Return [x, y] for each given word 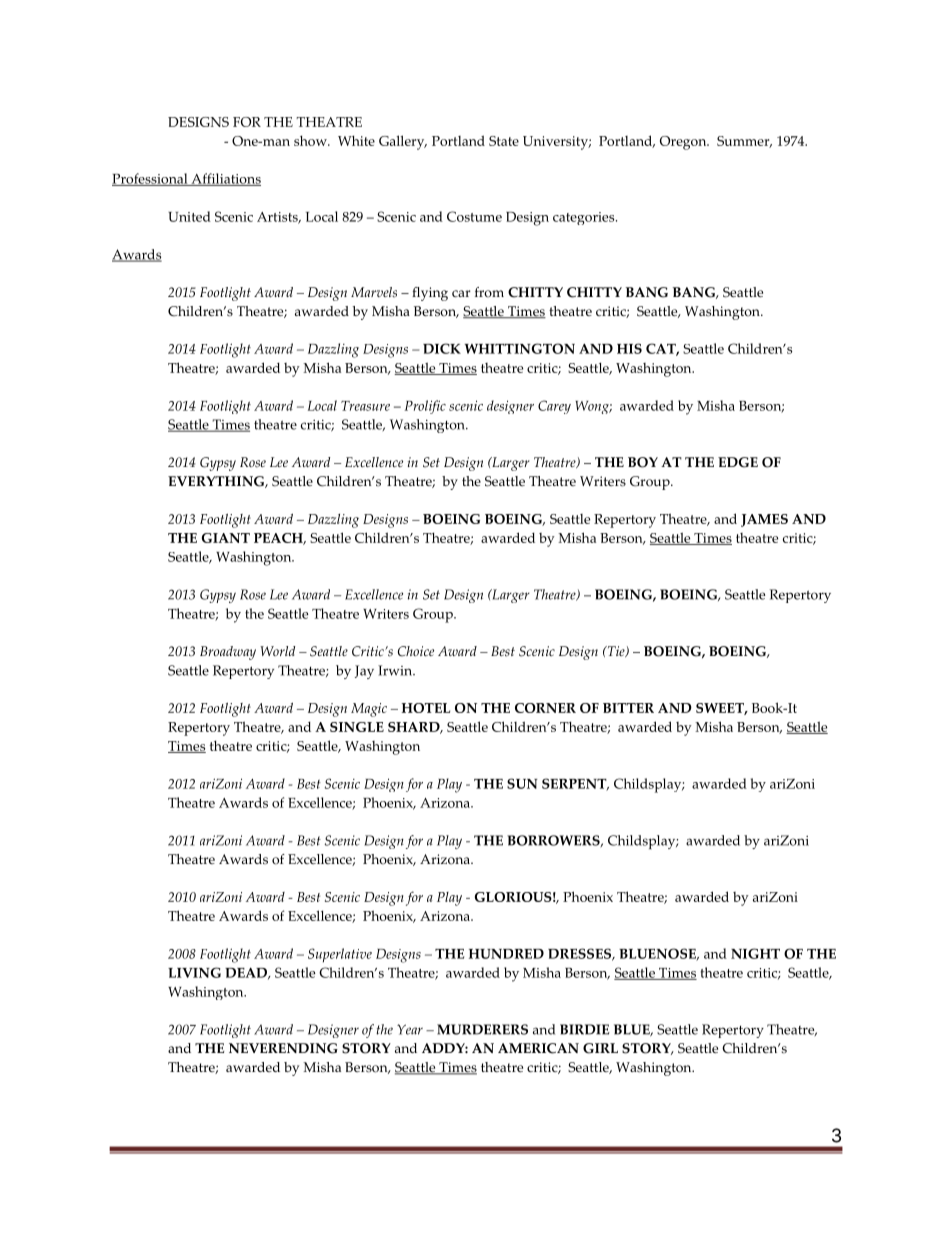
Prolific [425, 407]
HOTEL [426, 708]
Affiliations [225, 179]
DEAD [247, 974]
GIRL [600, 1048]
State [504, 141]
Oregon [684, 143]
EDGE [738, 462]
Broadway [228, 653]
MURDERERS [482, 1029]
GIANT [226, 538]
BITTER [628, 708]
